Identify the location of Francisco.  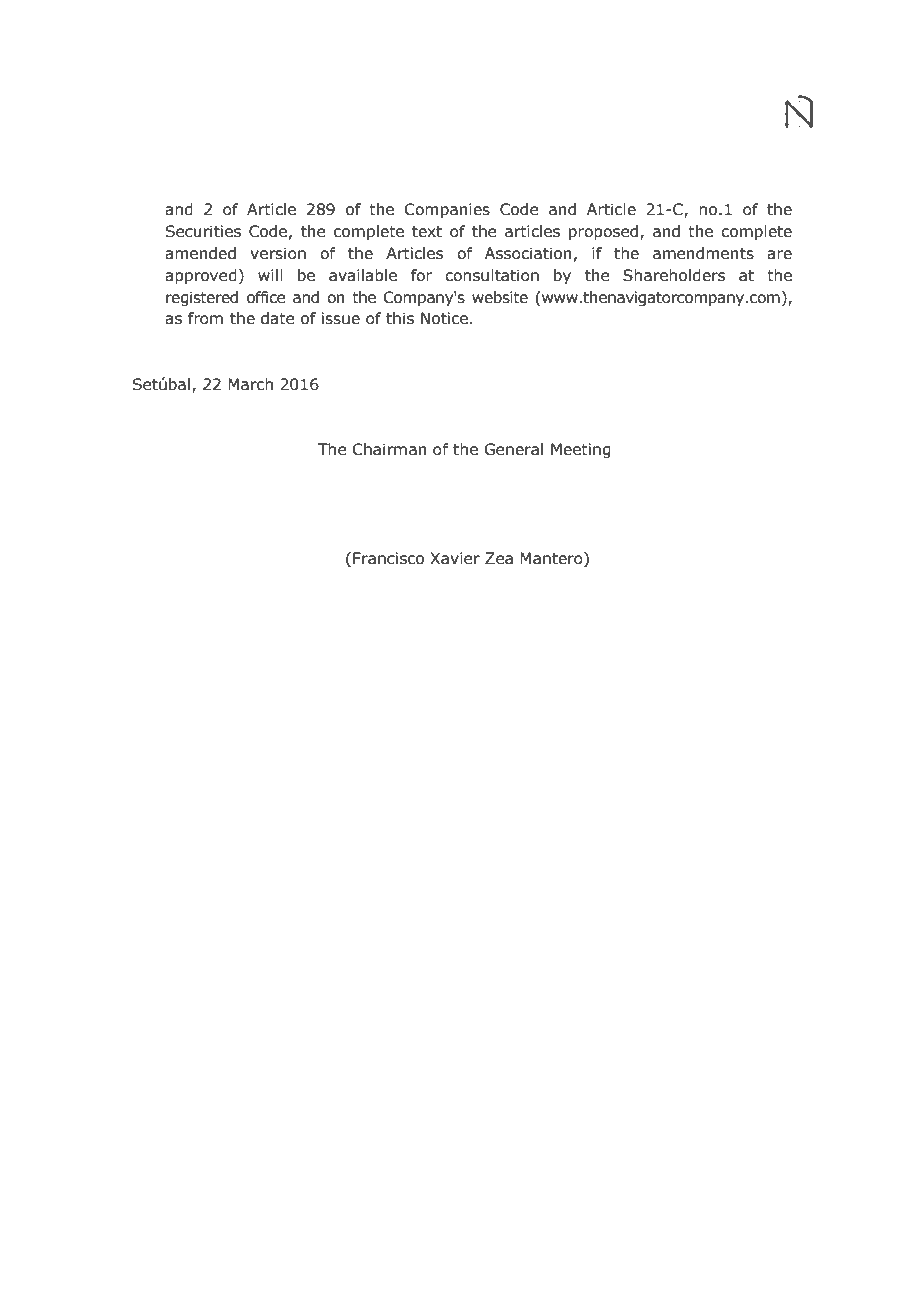
(388, 558).
